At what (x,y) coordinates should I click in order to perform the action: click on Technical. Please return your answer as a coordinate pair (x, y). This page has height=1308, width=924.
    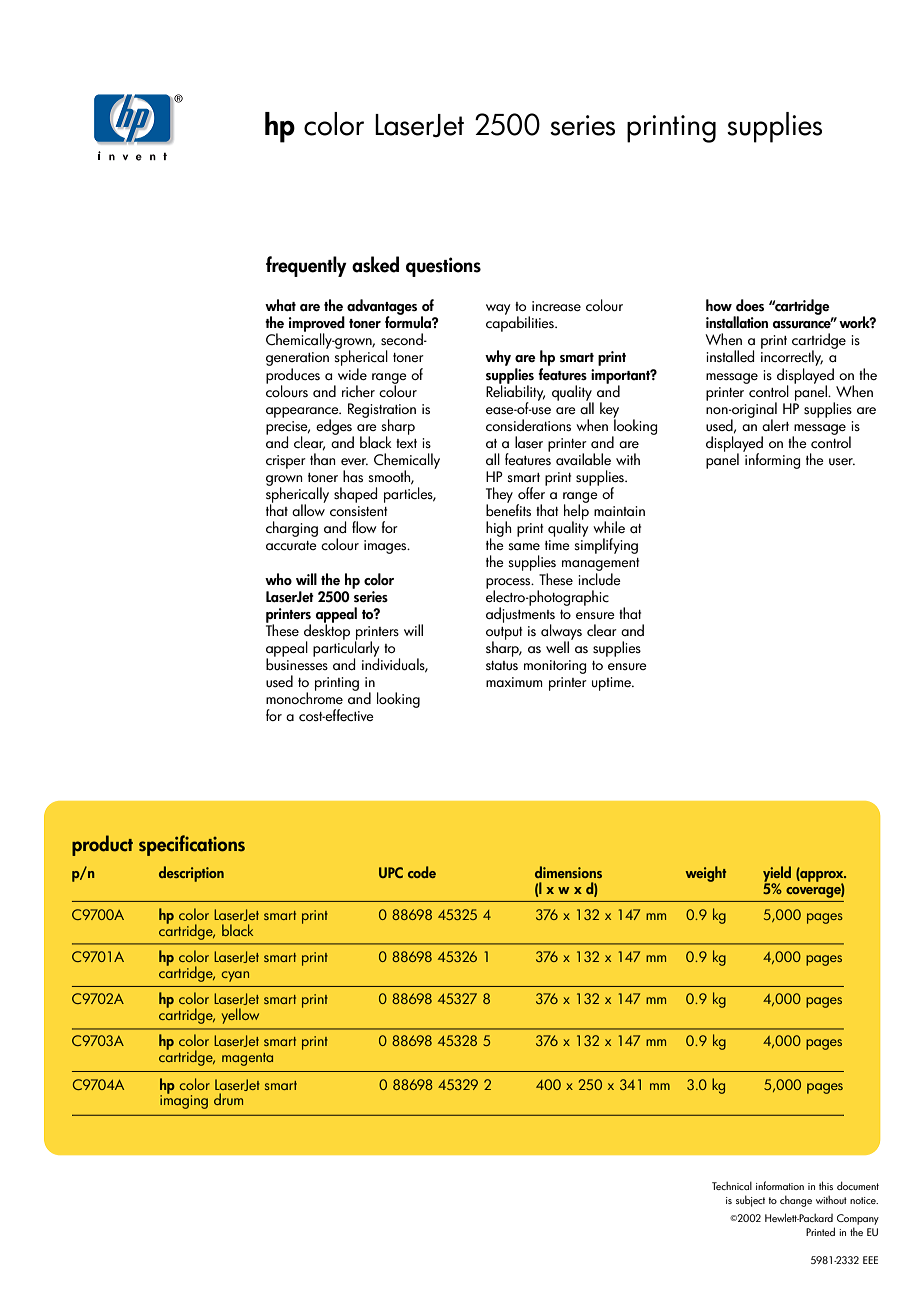
    Looking at the image, I should click on (732, 1185).
